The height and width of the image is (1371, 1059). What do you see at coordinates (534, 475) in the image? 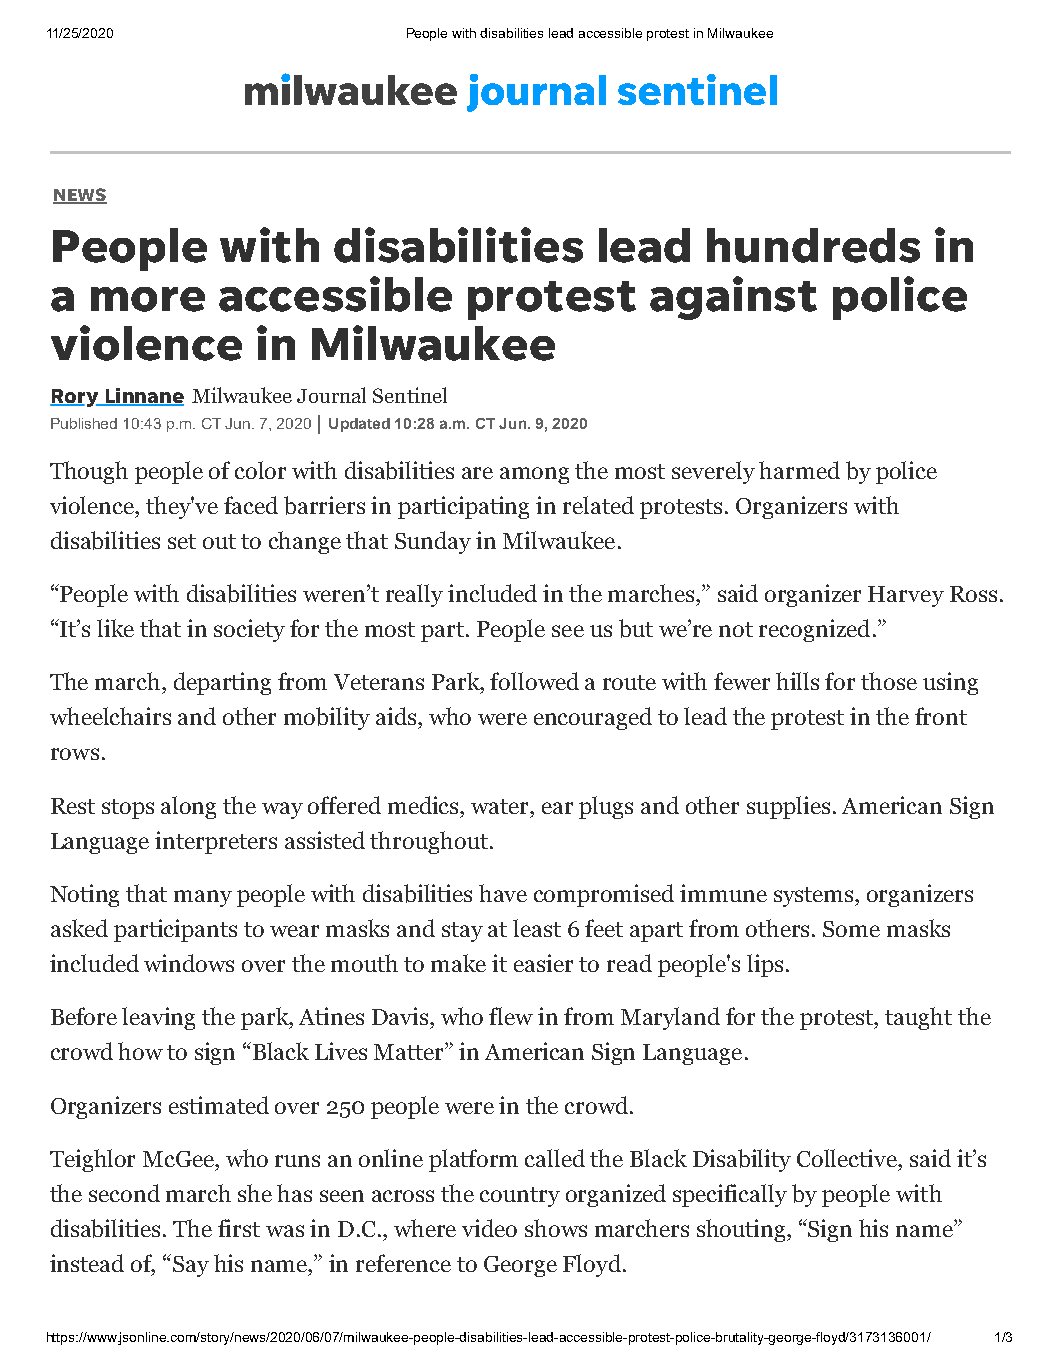
I see `among` at bounding box center [534, 475].
